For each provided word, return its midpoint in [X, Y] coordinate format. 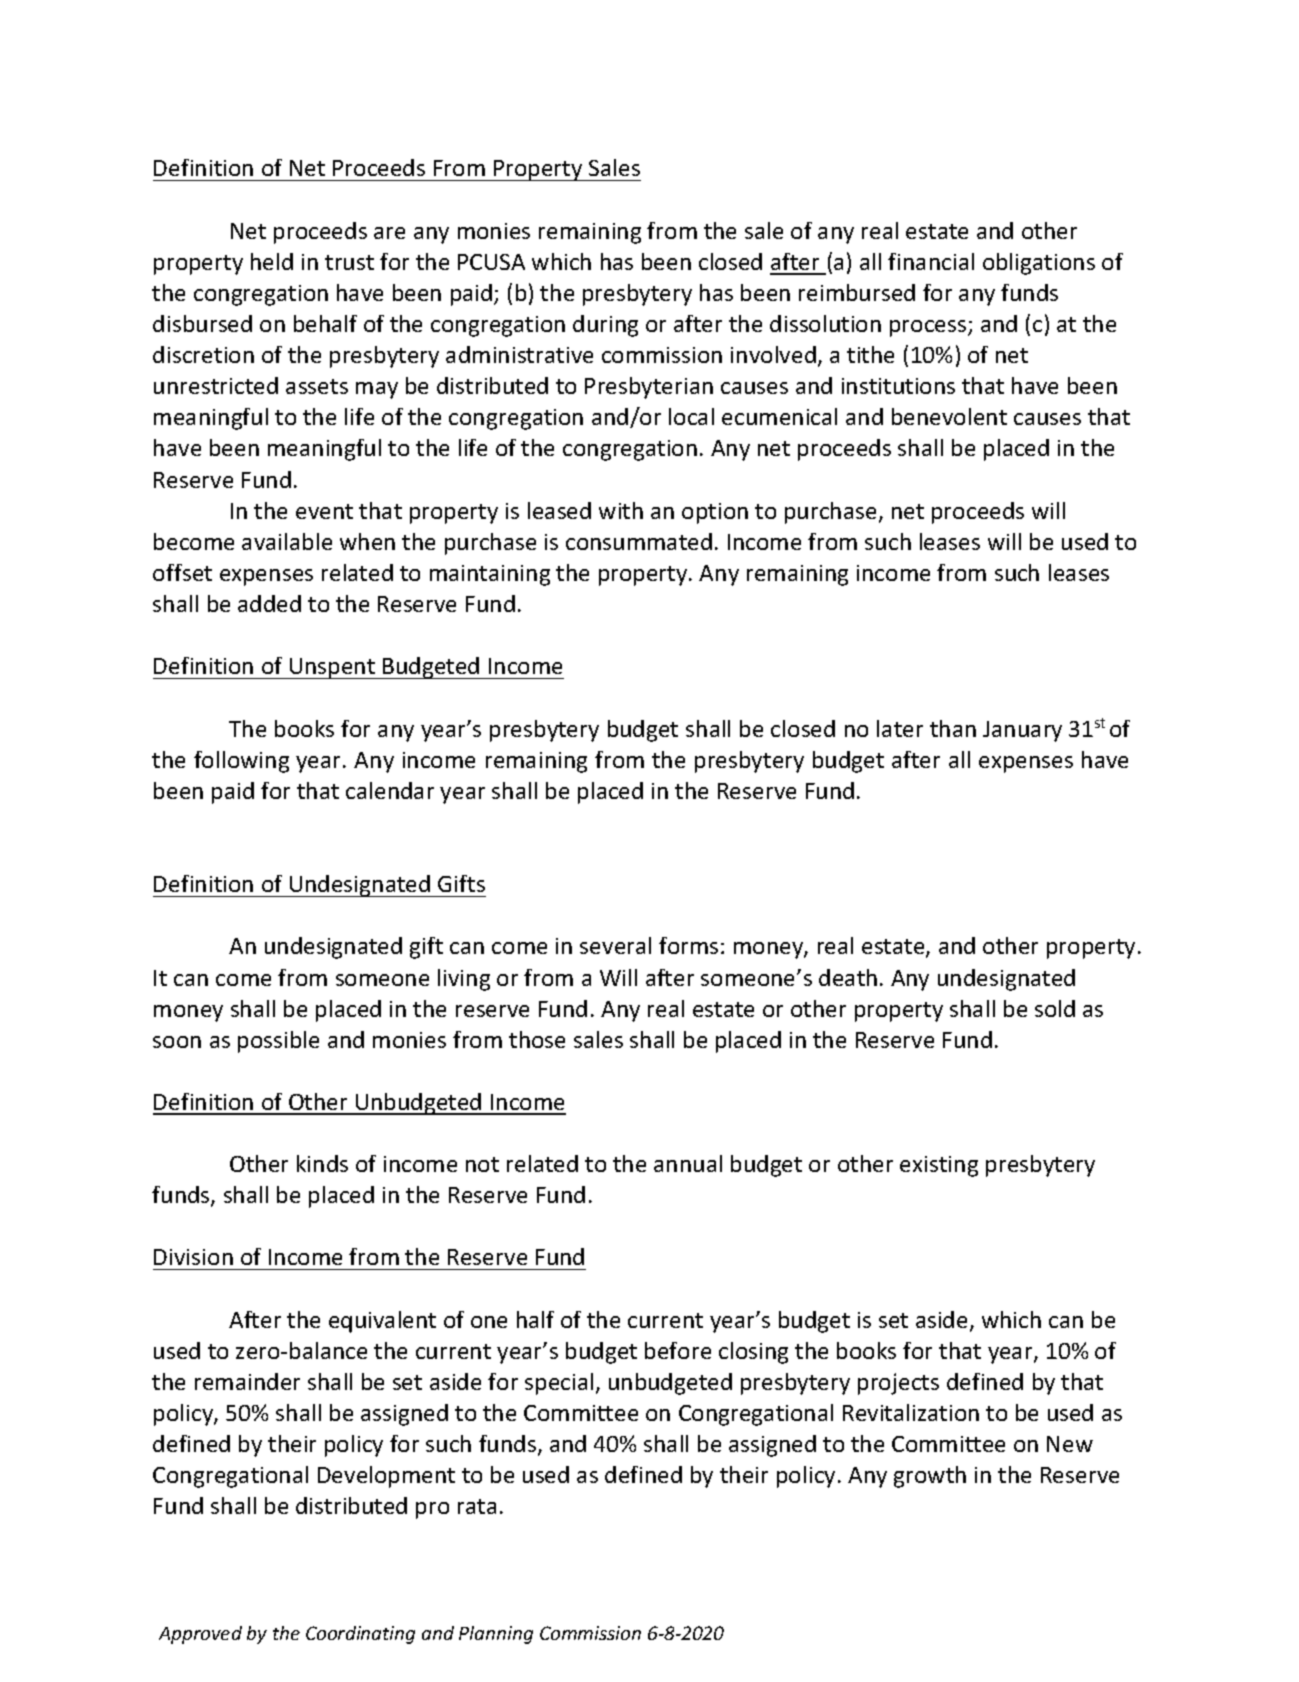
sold [1055, 1008]
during [605, 326]
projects [898, 1384]
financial [931, 261]
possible [278, 1042]
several [615, 945]
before [678, 1350]
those [537, 1039]
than [953, 728]
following [241, 762]
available [287, 541]
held [272, 261]
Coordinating [360, 1635]
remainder [247, 1381]
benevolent [949, 416]
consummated [639, 541]
